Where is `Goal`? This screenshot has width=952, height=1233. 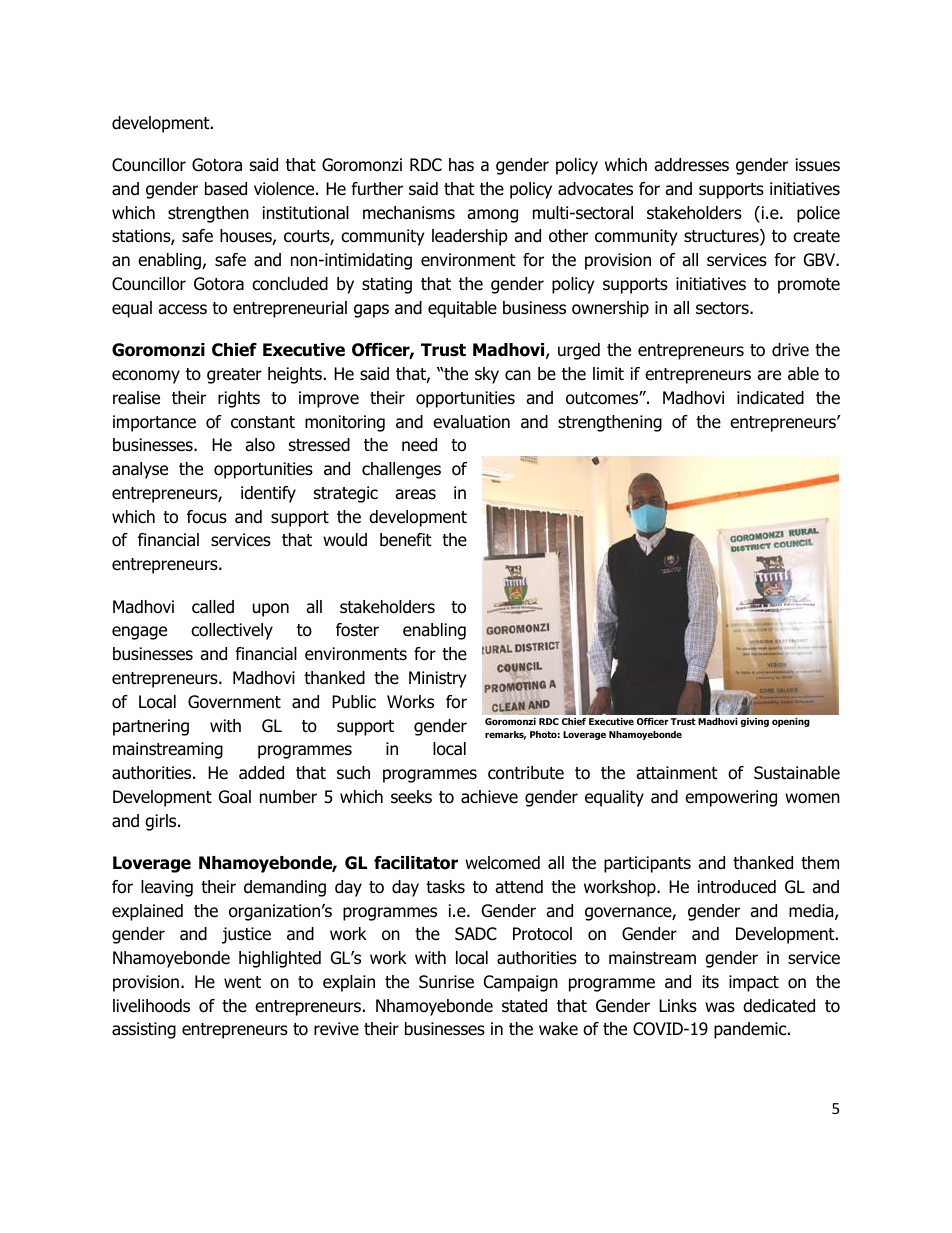 Goal is located at coordinates (235, 797).
